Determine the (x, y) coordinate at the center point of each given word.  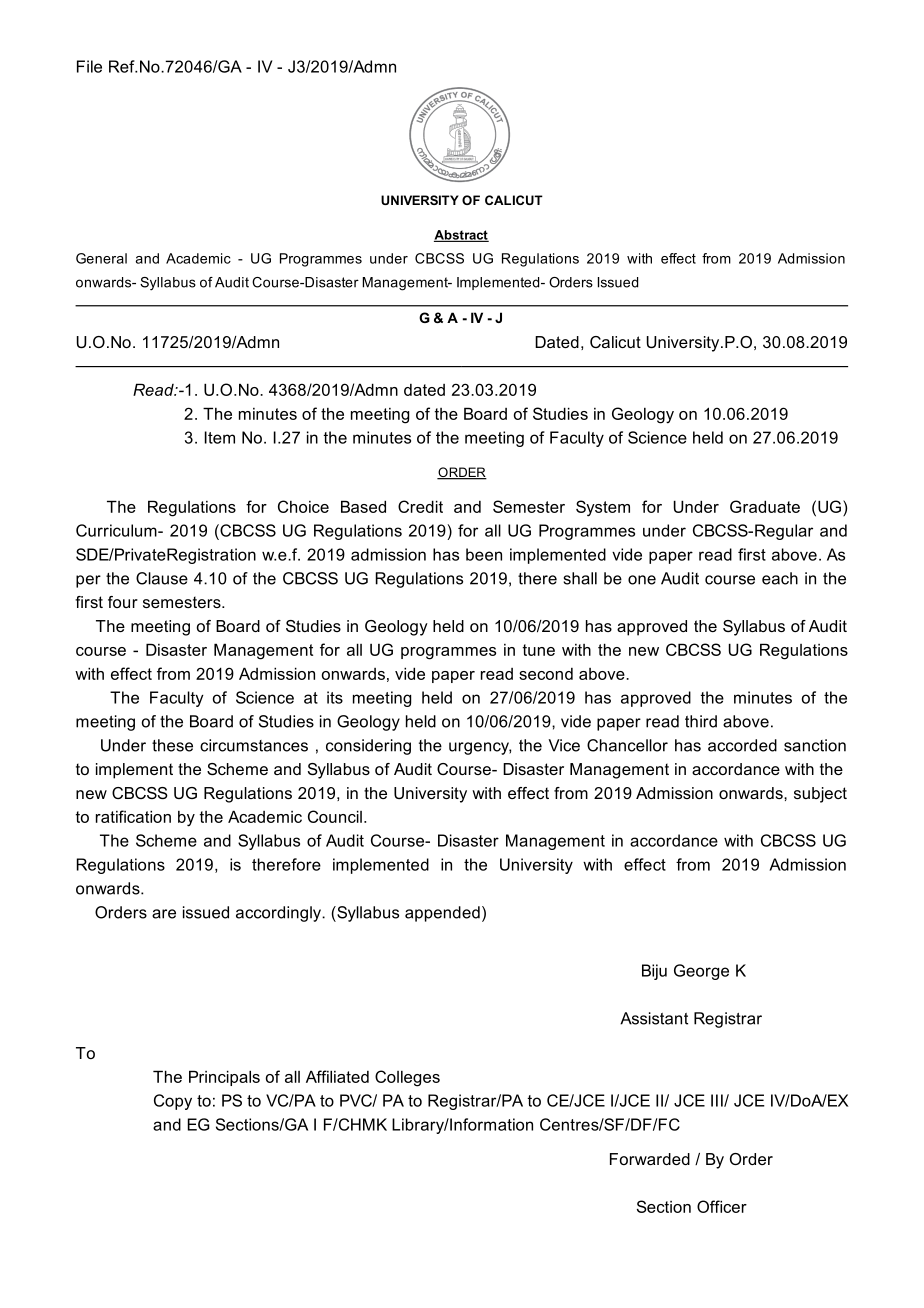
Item (220, 437)
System (603, 508)
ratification (133, 816)
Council (335, 816)
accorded (742, 745)
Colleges (407, 1078)
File (89, 66)
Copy (173, 1102)
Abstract (461, 236)
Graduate (765, 506)
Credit (420, 506)
